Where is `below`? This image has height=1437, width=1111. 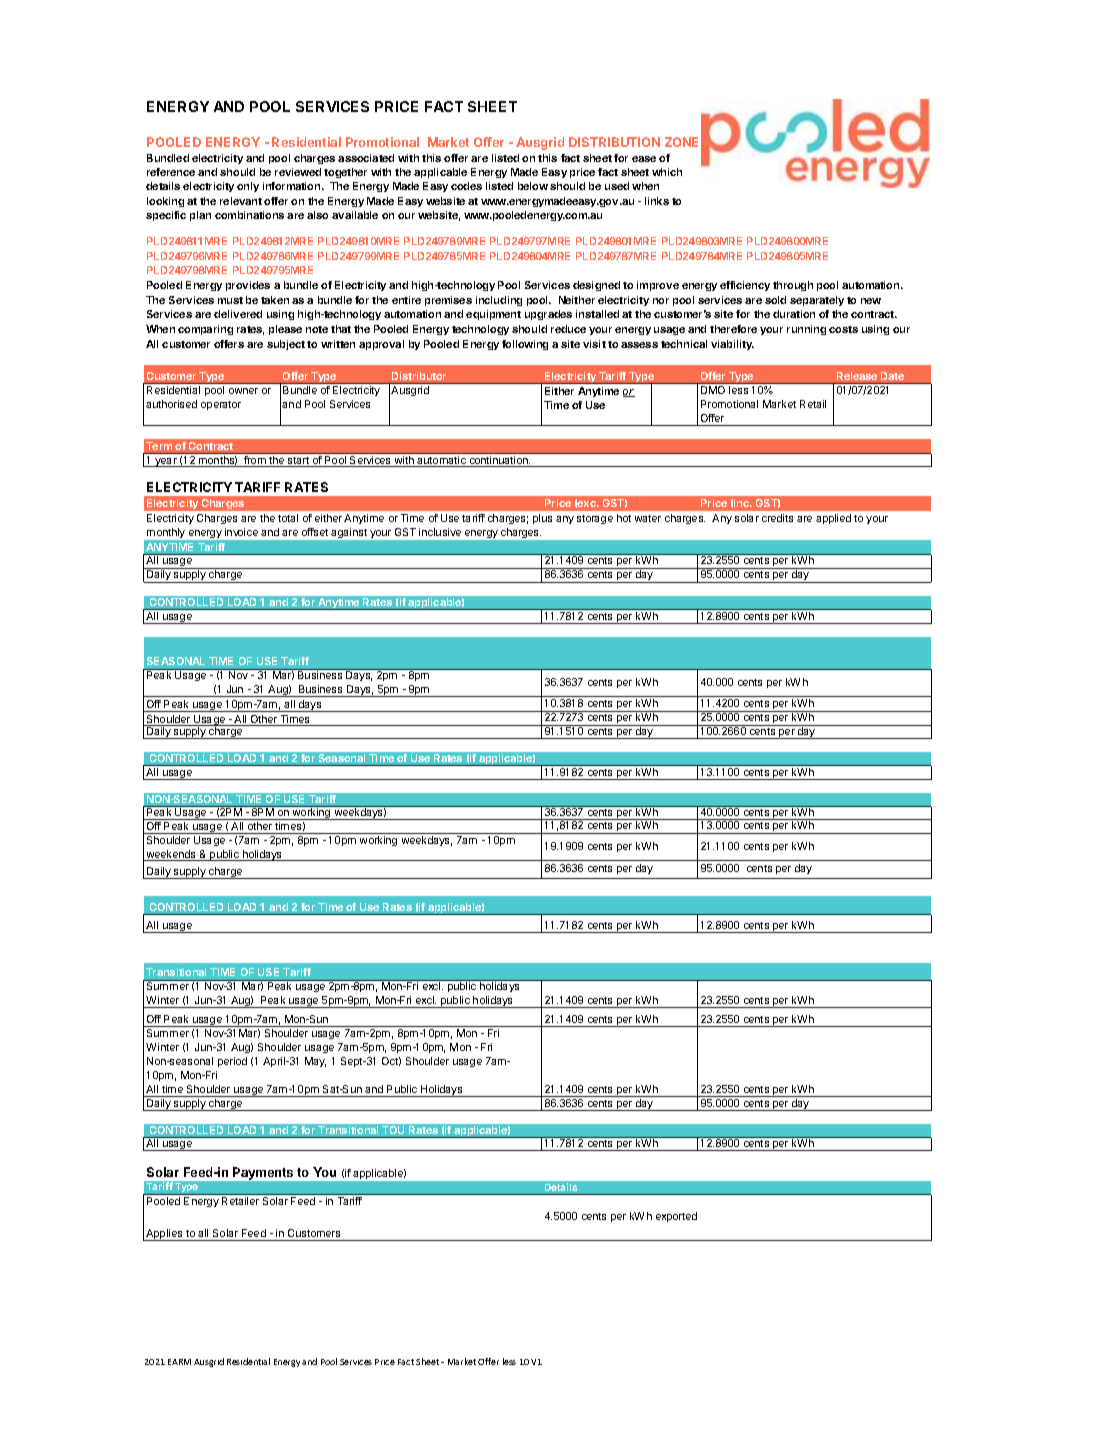 below is located at coordinates (533, 186).
